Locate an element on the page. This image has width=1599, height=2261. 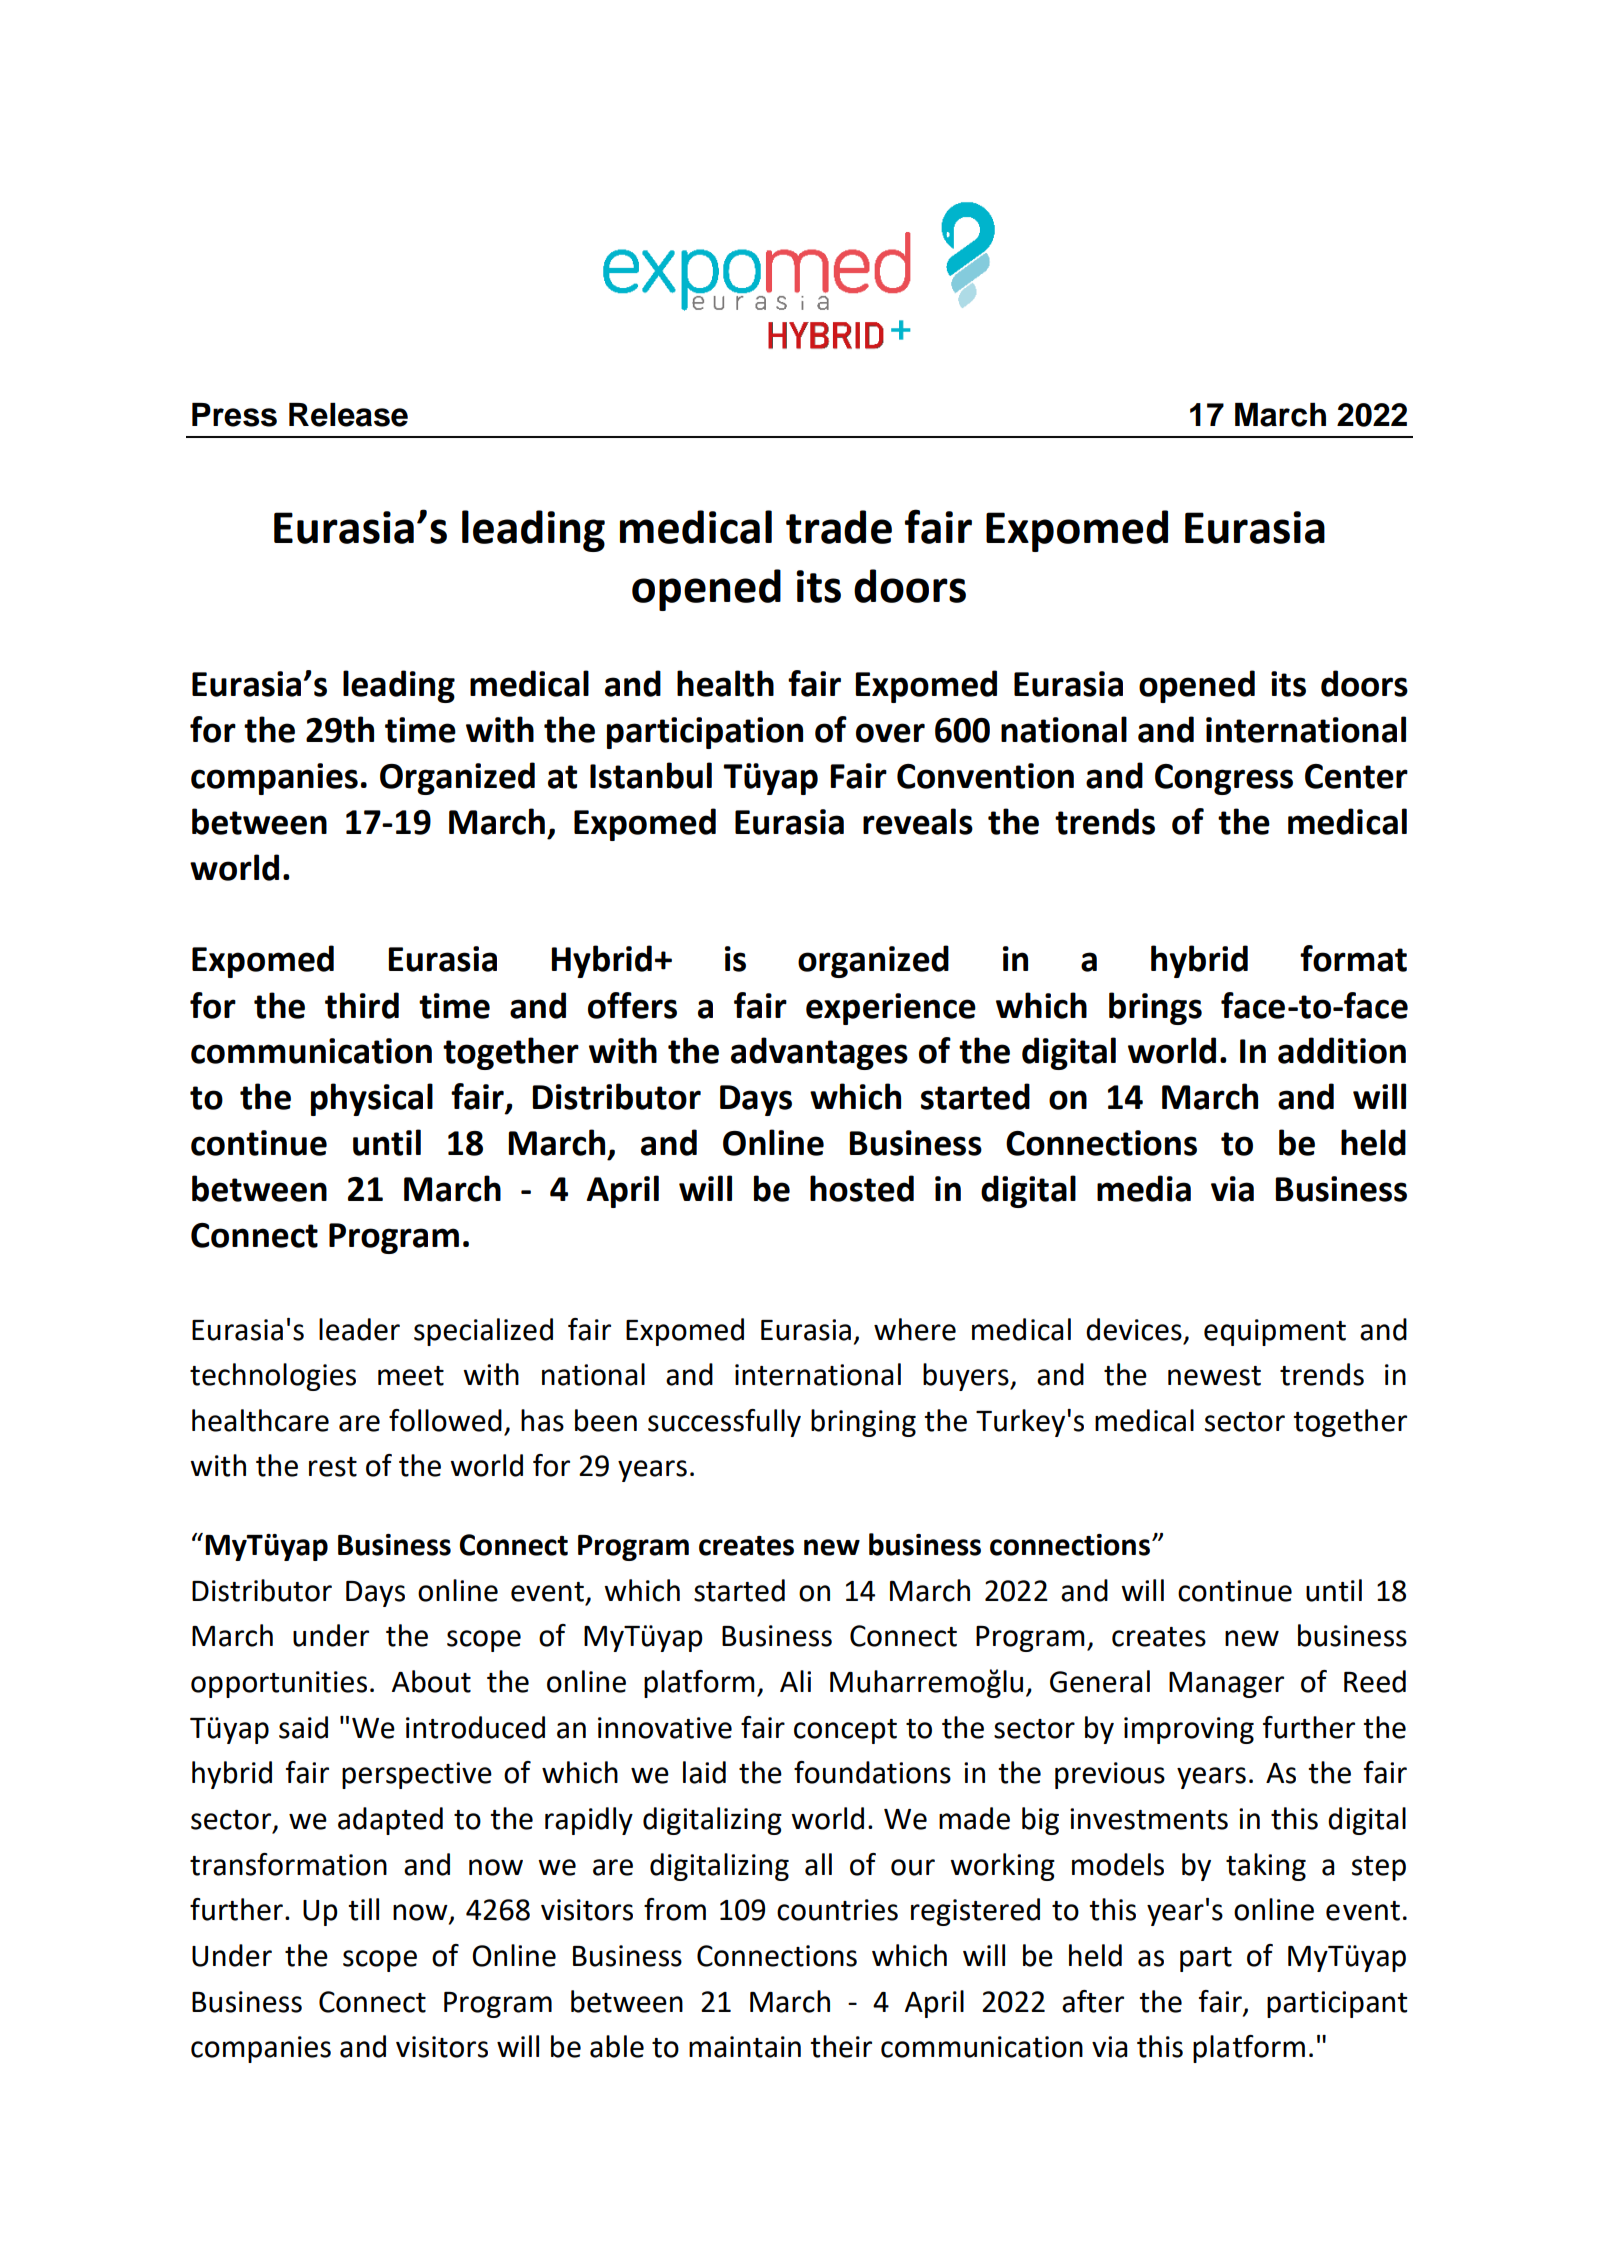
Release is located at coordinates (348, 415).
